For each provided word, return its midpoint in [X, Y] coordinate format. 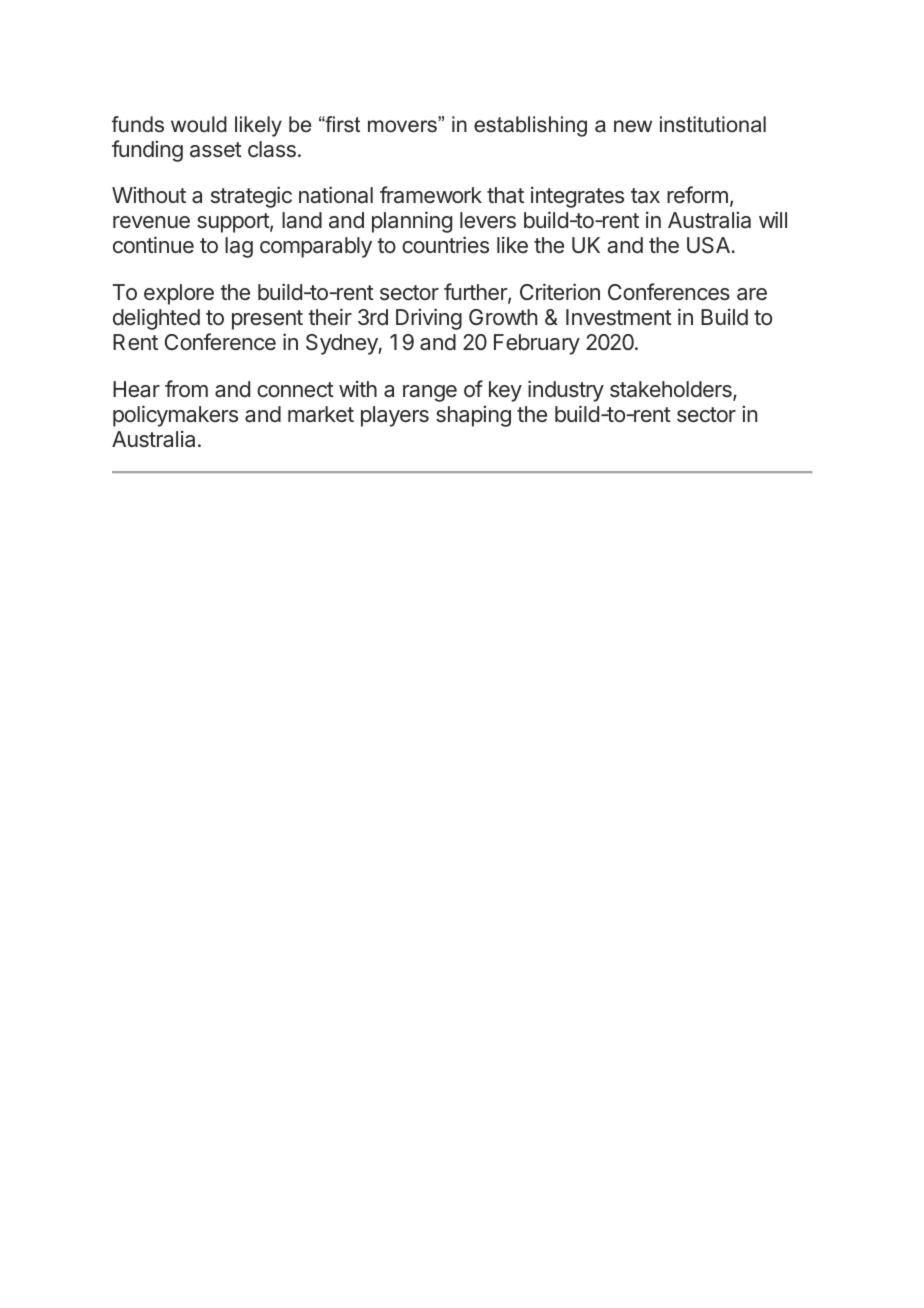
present [267, 320]
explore [179, 294]
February [537, 344]
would [199, 124]
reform [697, 194]
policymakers [175, 416]
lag [239, 247]
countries [445, 245]
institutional [713, 124]
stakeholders [672, 390]
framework [431, 194]
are [752, 294]
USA [708, 245]
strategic [251, 197]
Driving [429, 319]
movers [403, 126]
